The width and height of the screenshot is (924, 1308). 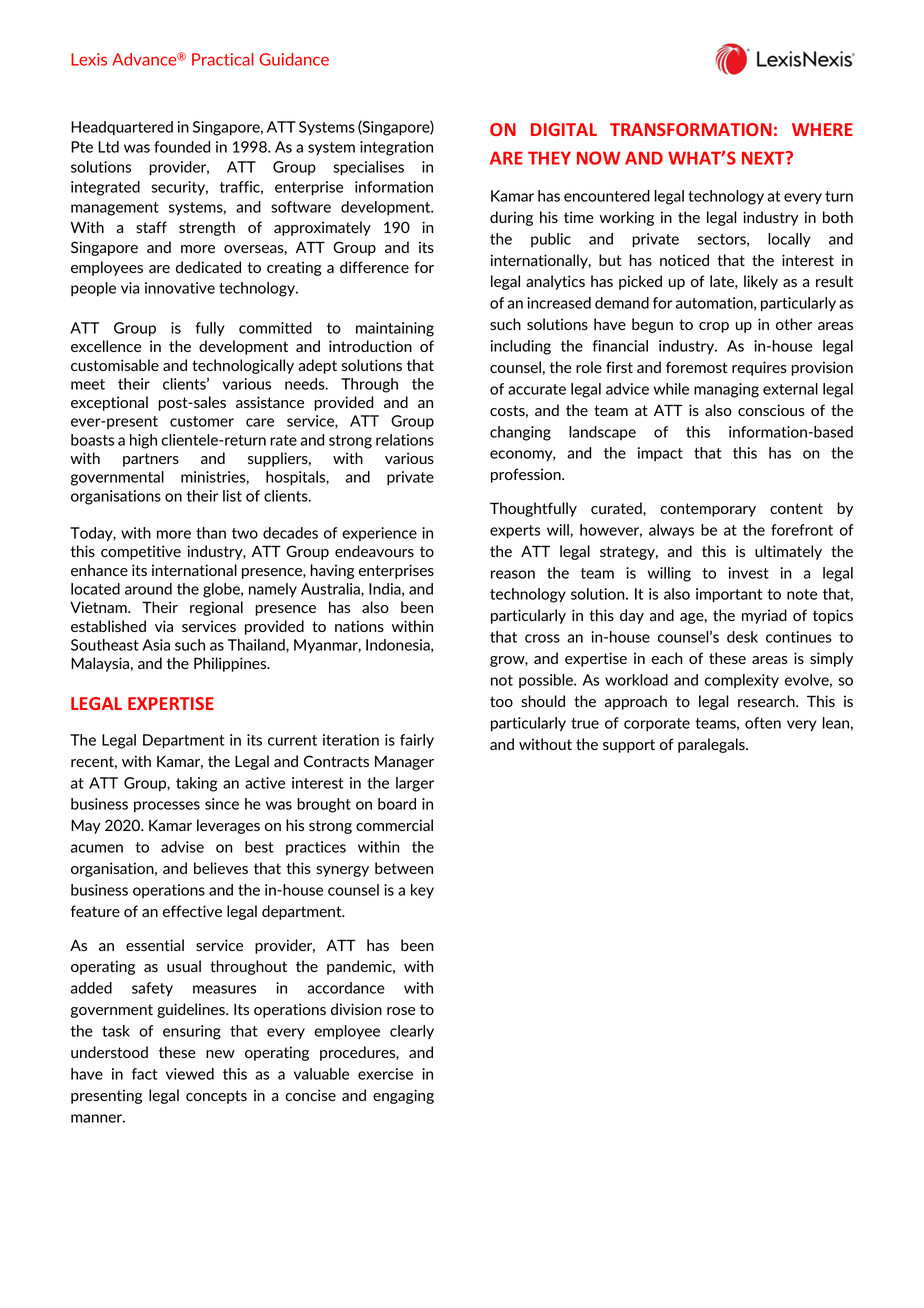 I want to click on TRANSFORMATION, so click(x=691, y=129).
